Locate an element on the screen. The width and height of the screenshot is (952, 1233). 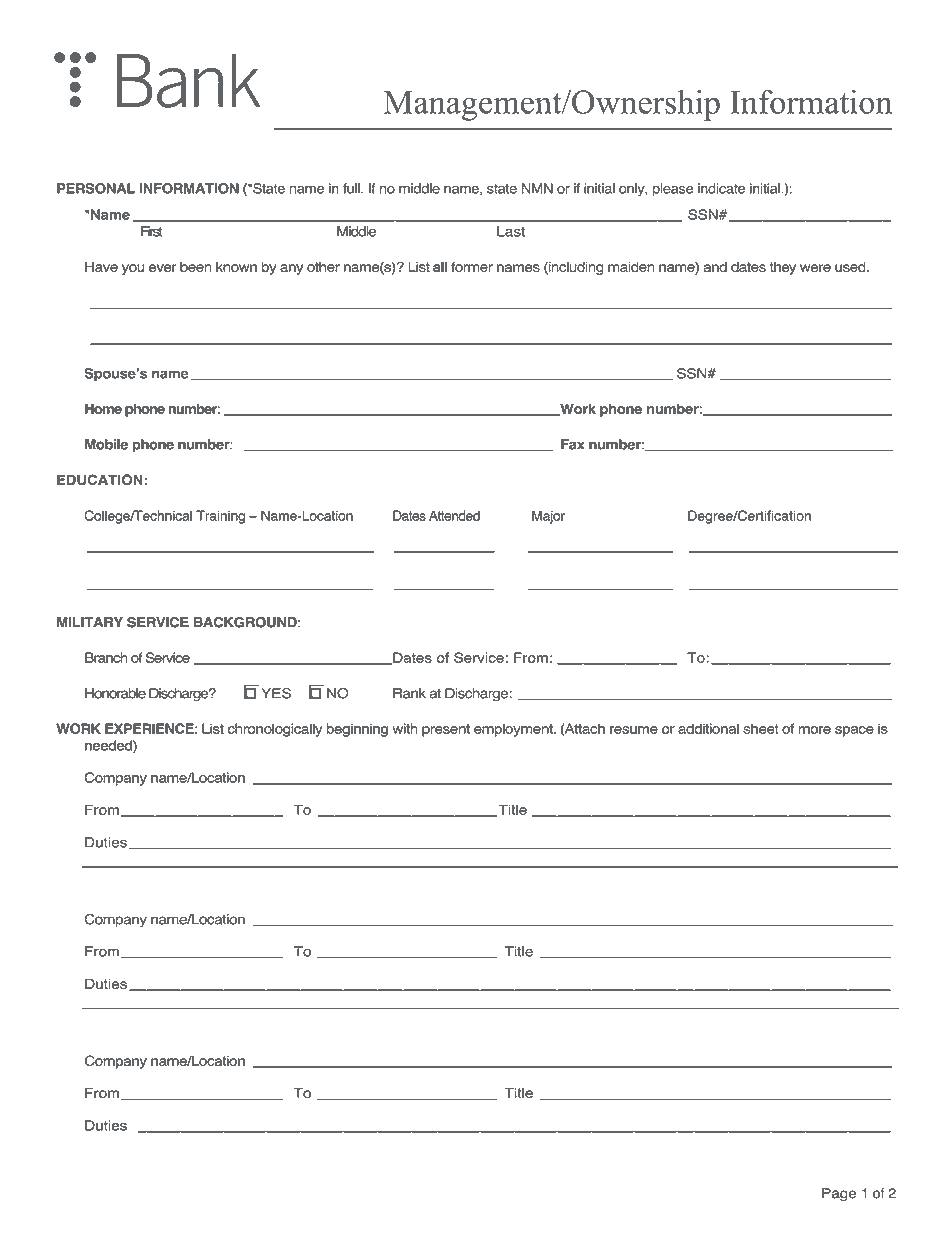
First is located at coordinates (152, 231).
